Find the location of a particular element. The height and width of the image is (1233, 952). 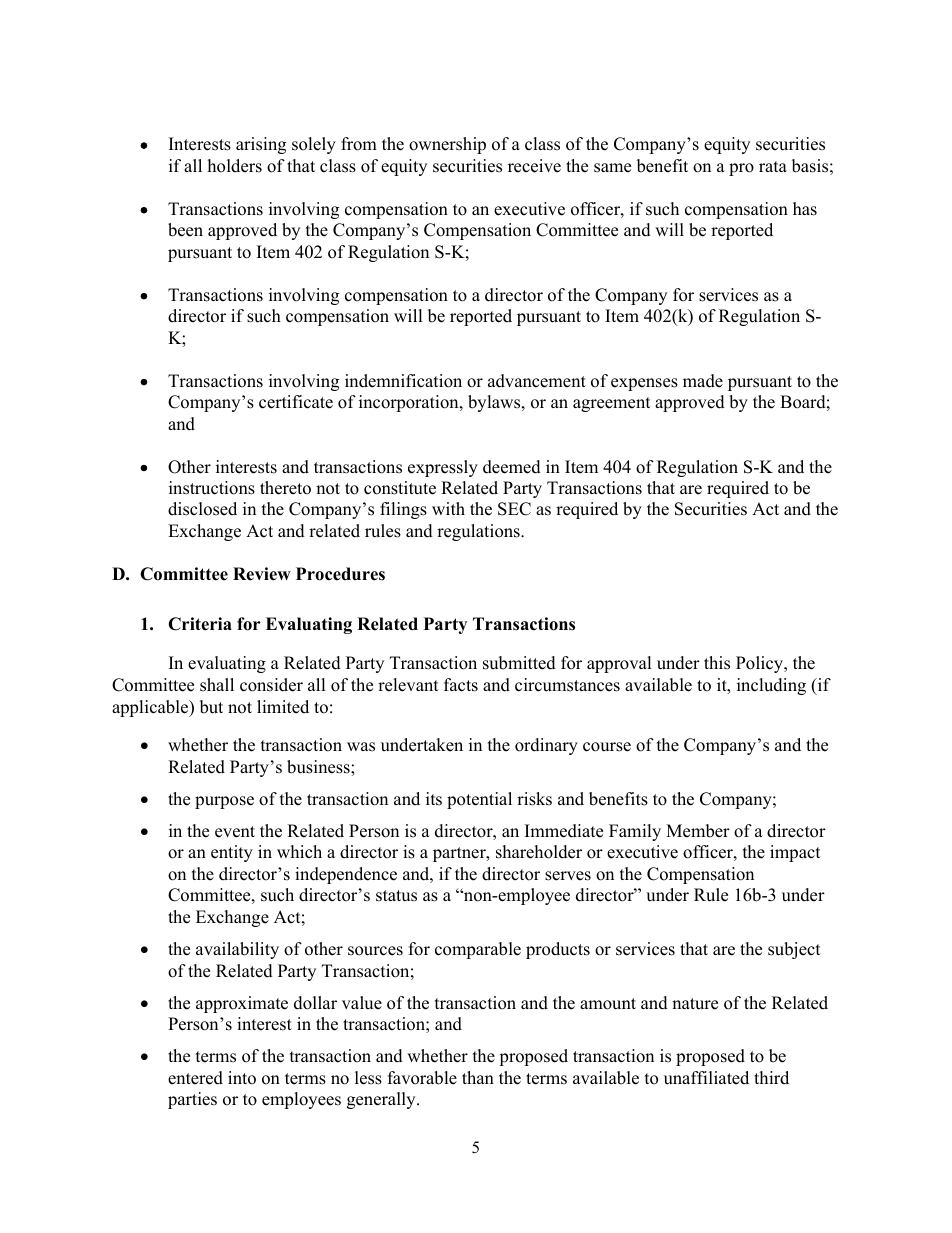

this is located at coordinates (717, 663).
